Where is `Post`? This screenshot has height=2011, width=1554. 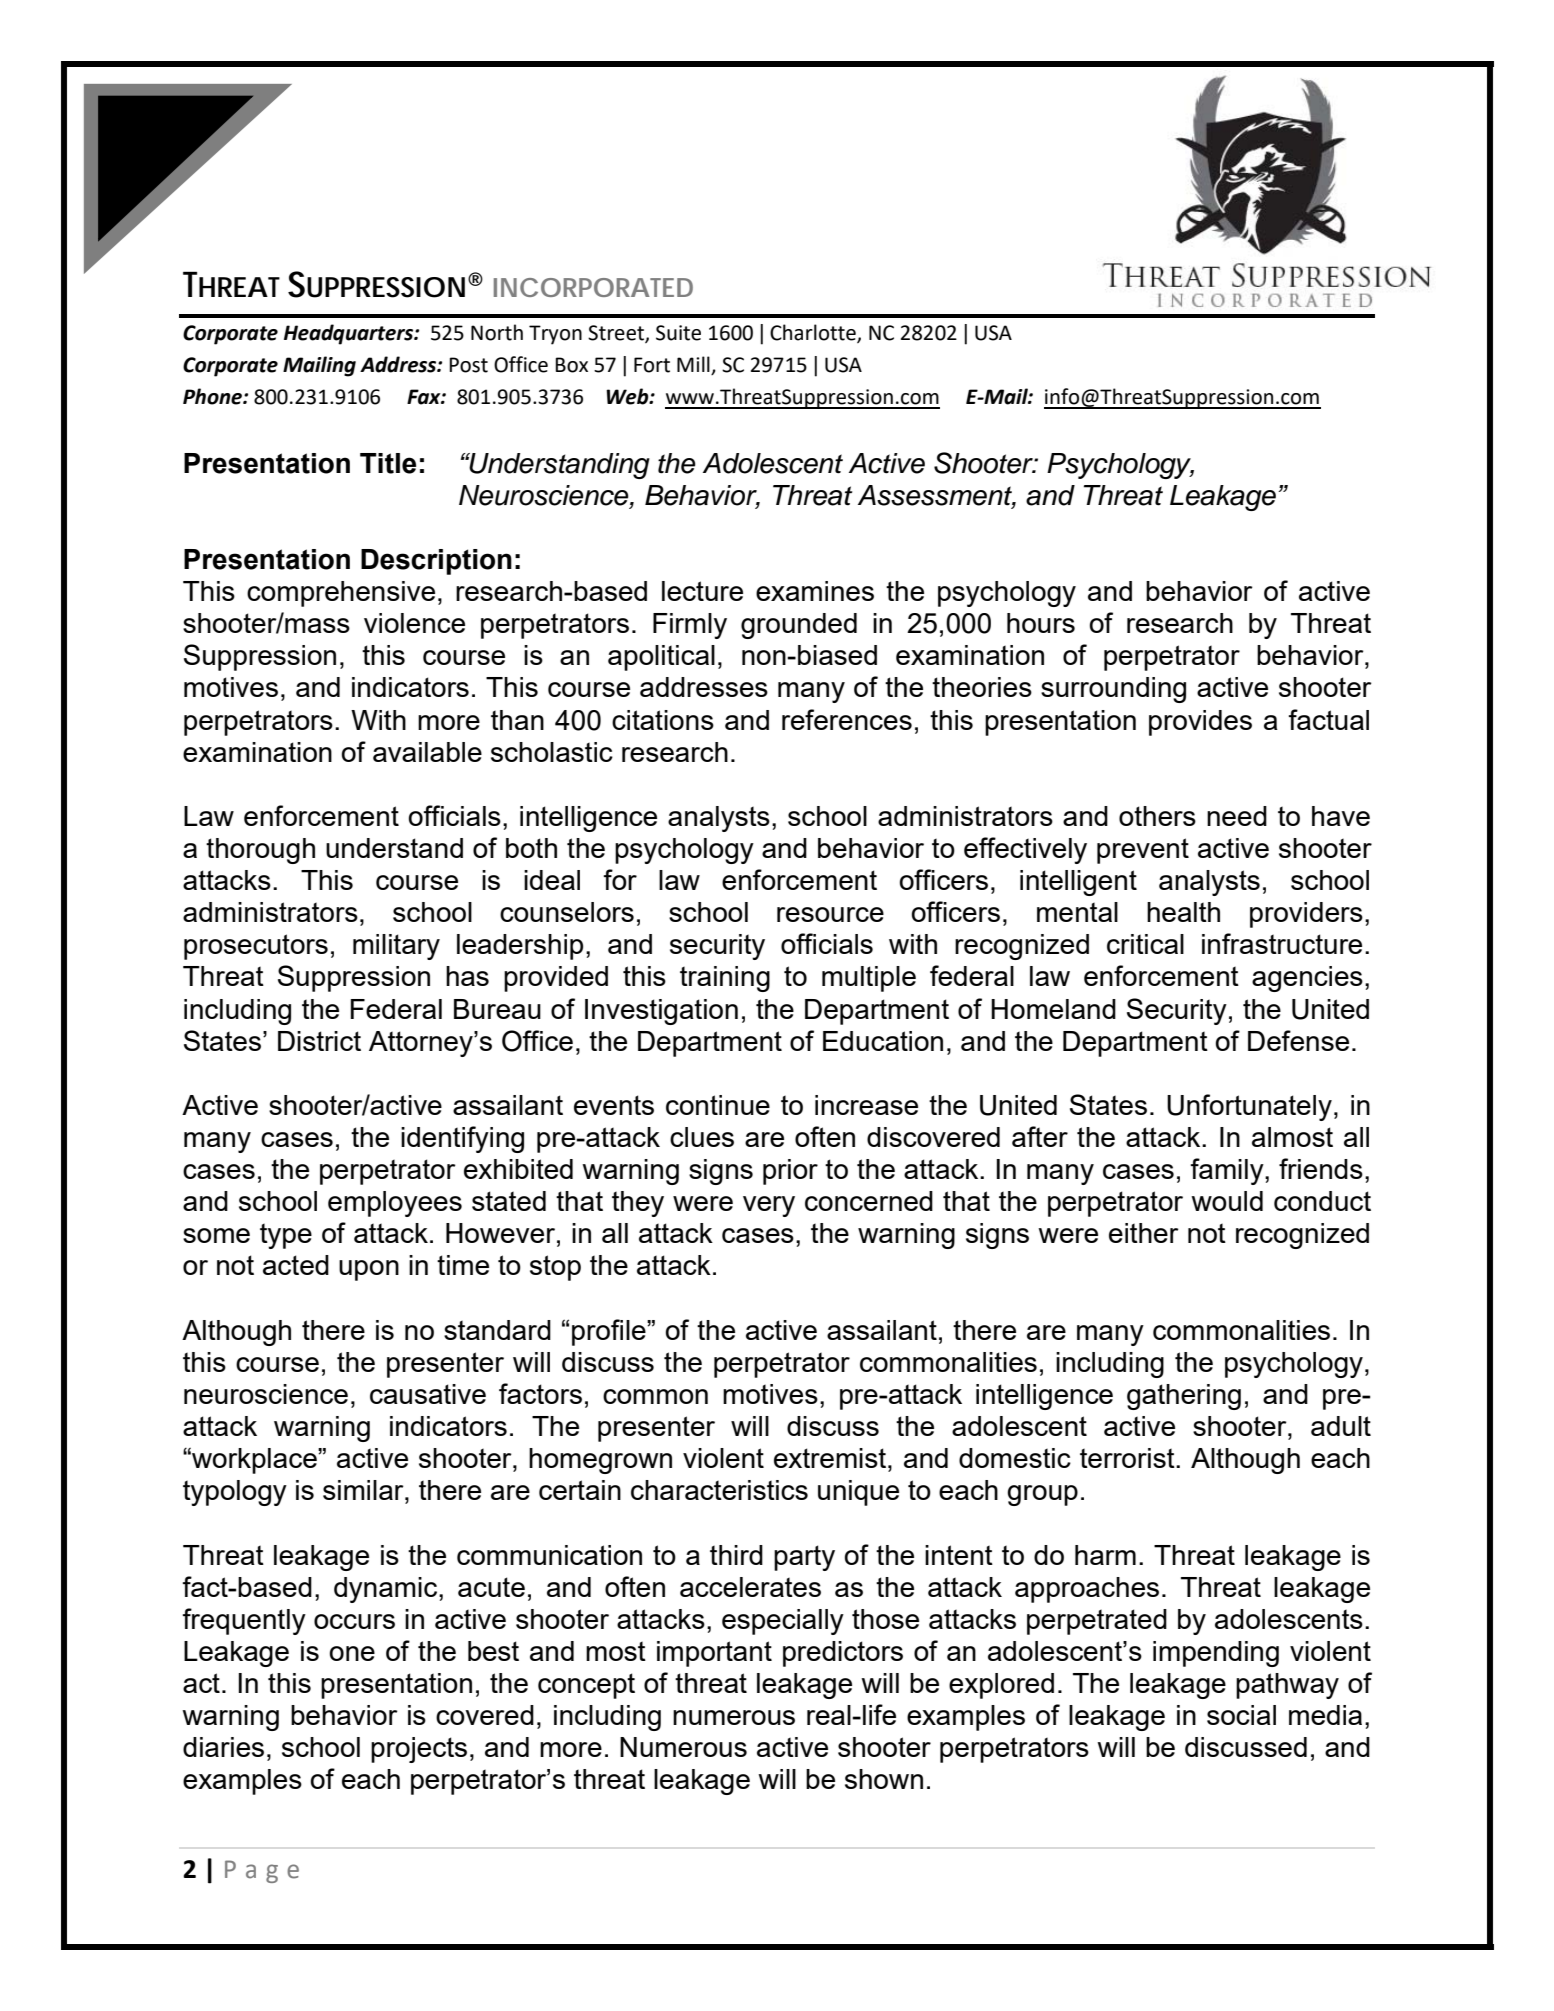
Post is located at coordinates (468, 365).
